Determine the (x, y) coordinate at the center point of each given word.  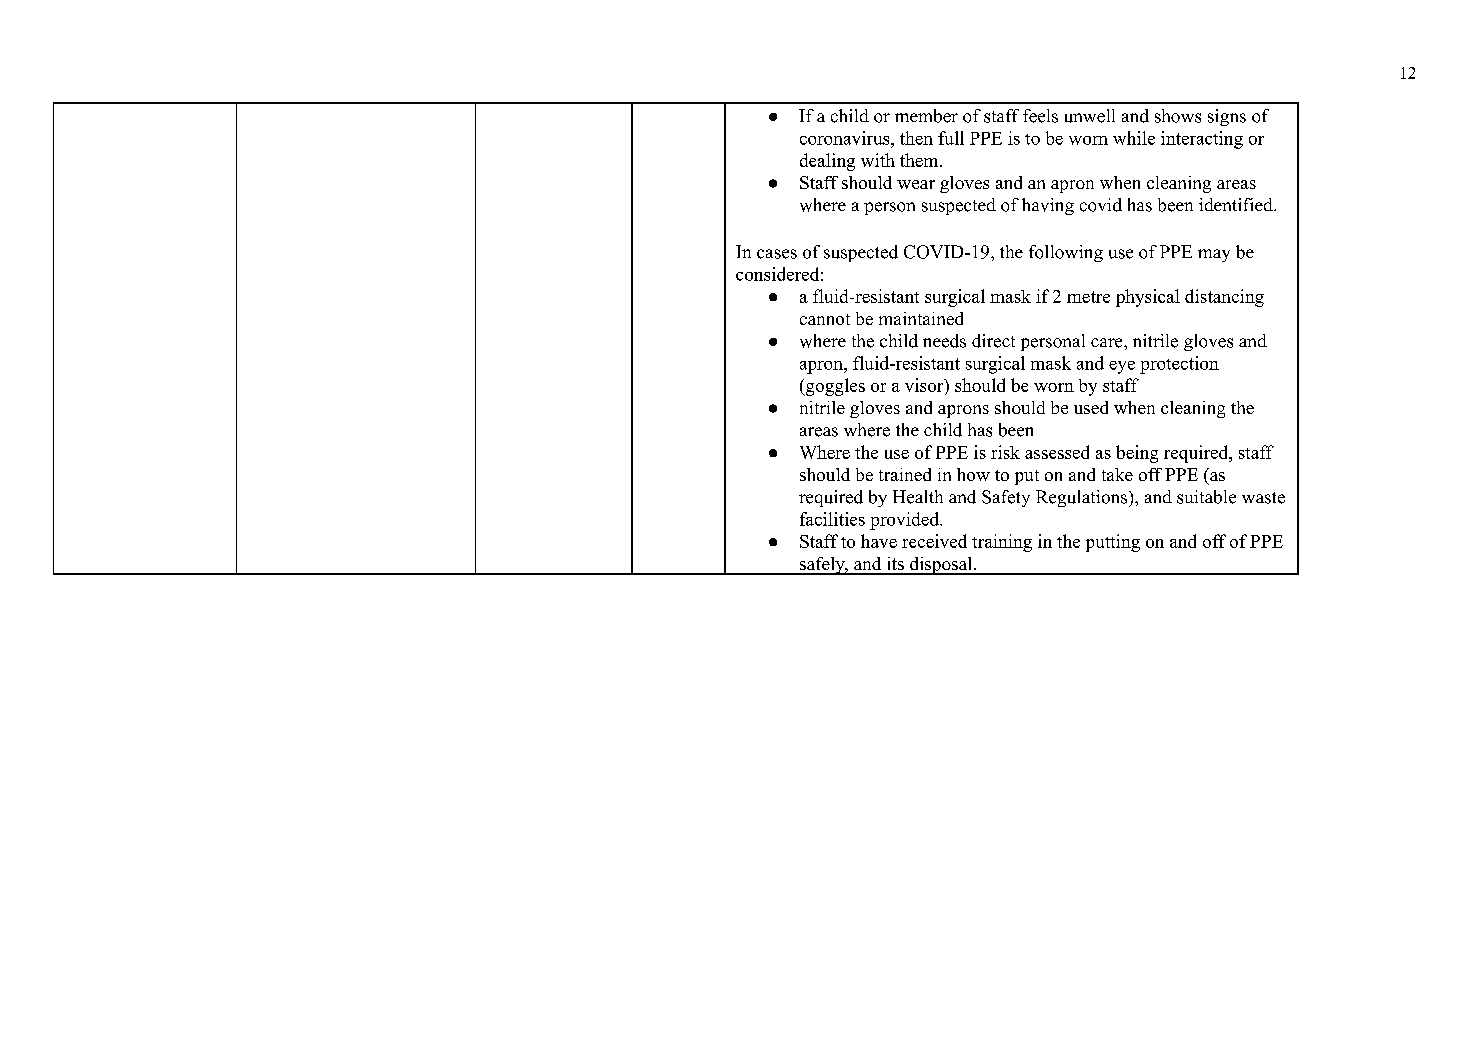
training (1002, 543)
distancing (1224, 298)
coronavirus (846, 138)
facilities (832, 519)
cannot (825, 319)
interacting (1202, 140)
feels (1040, 116)
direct (993, 341)
